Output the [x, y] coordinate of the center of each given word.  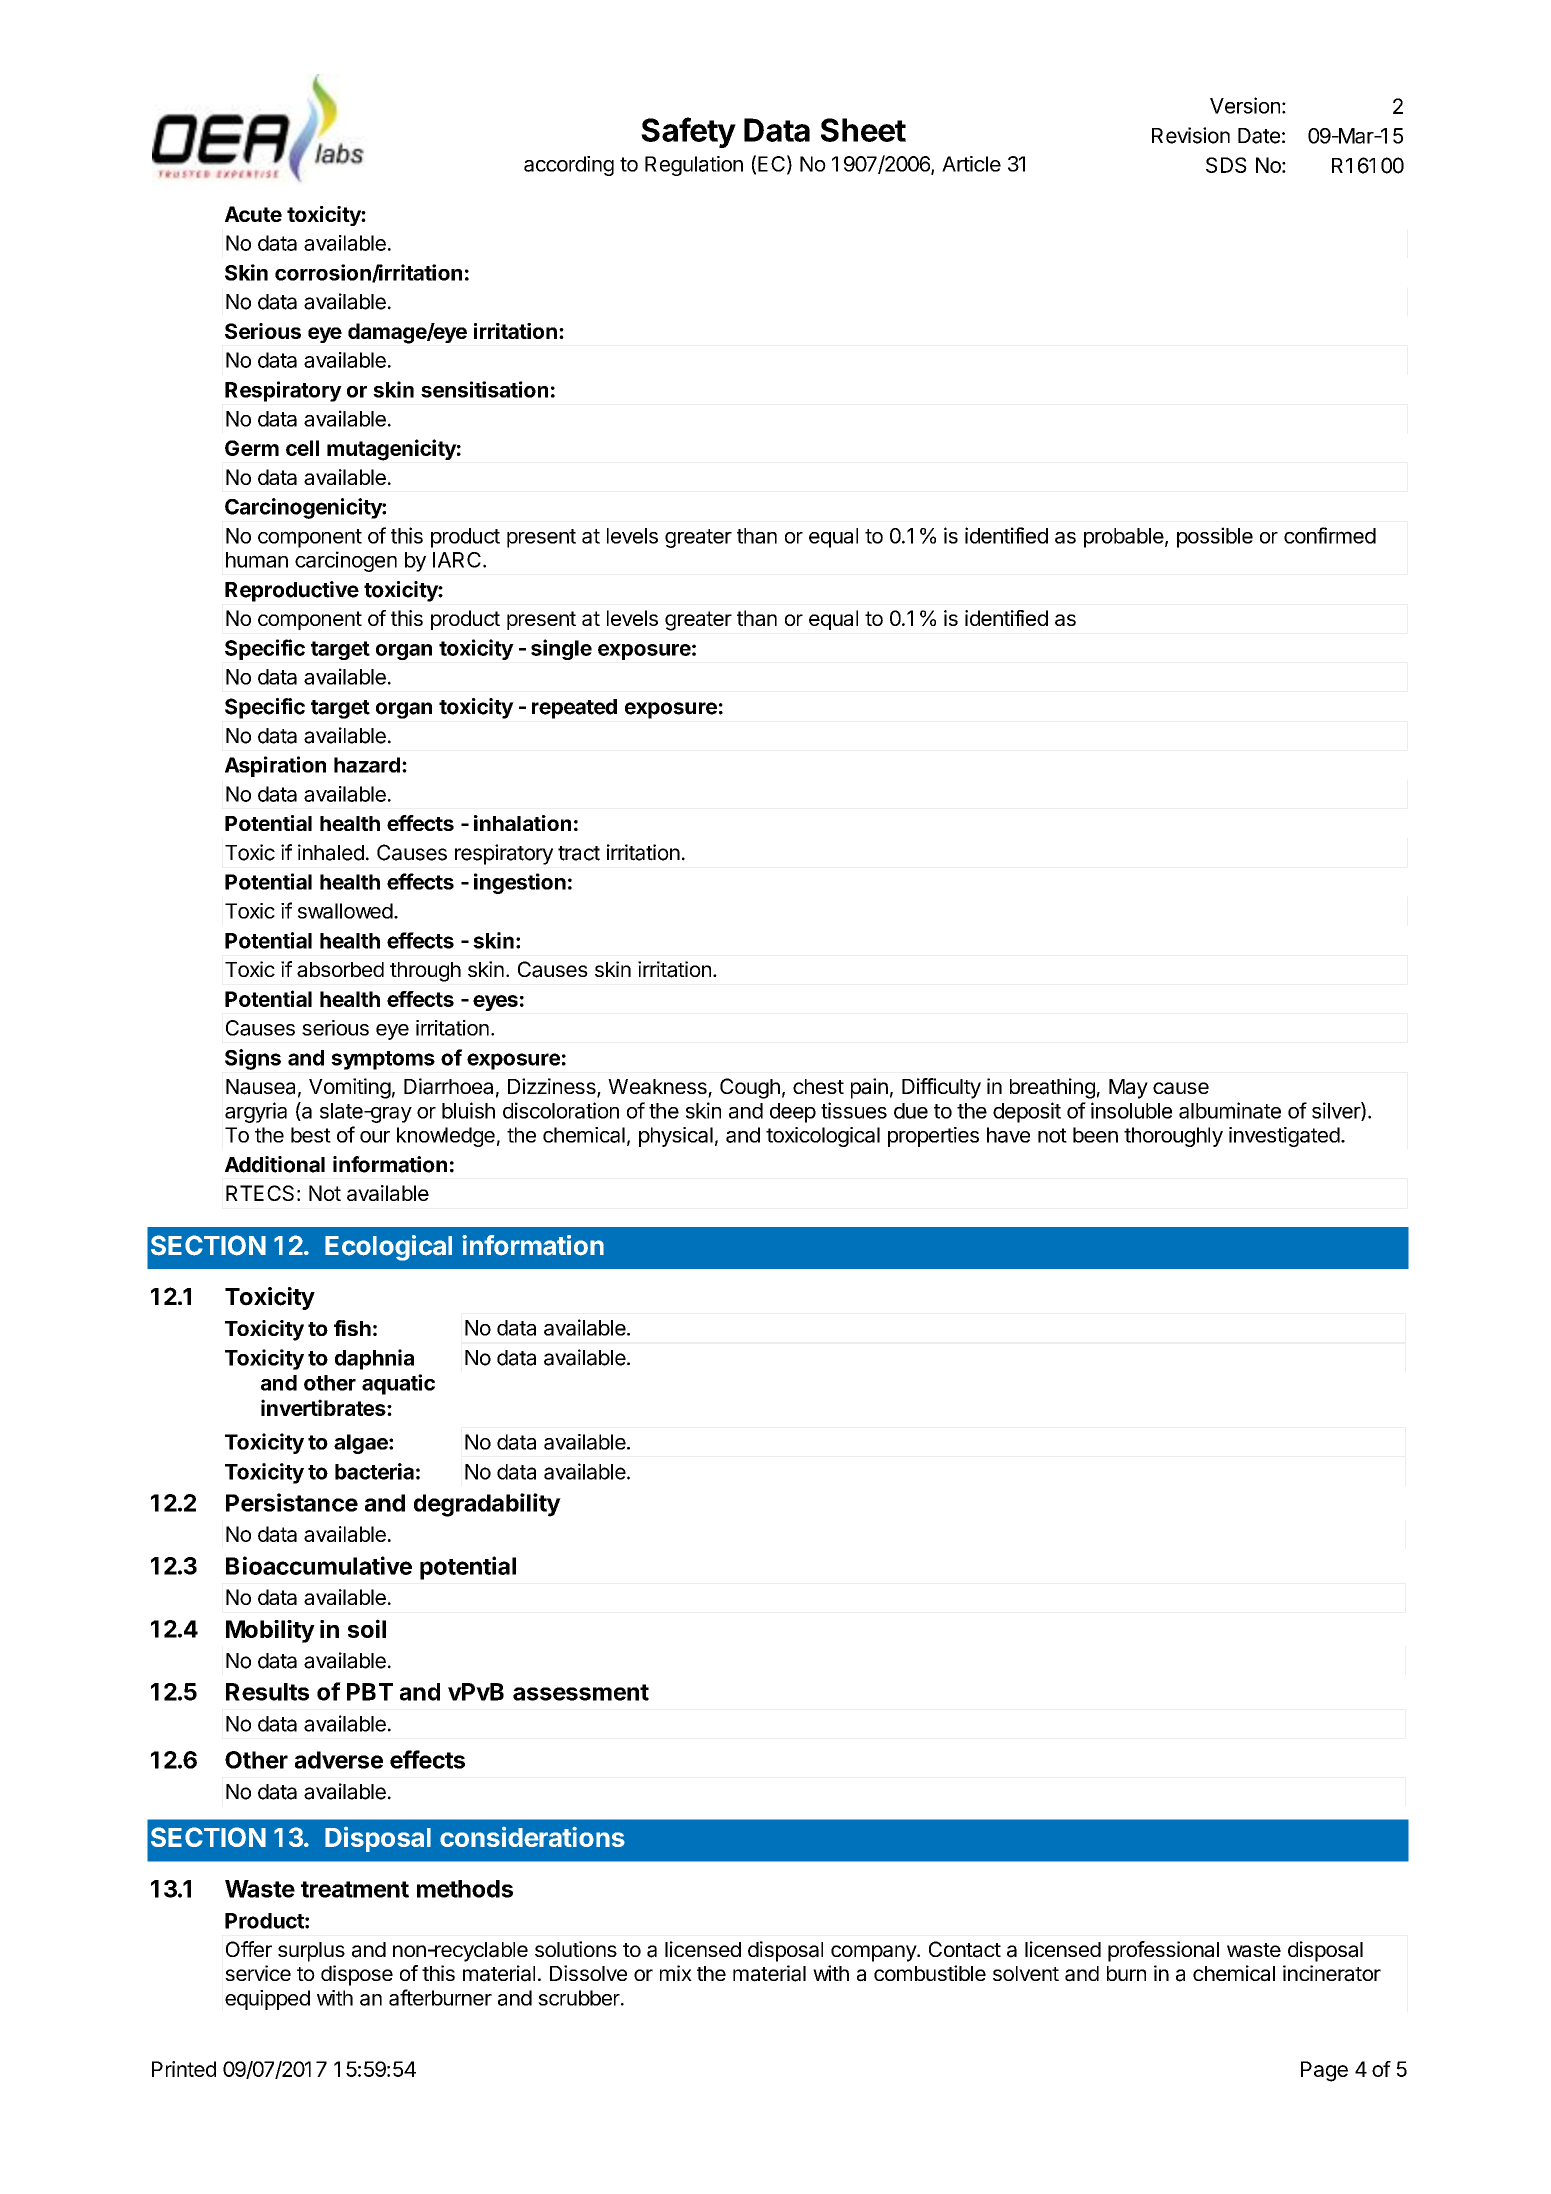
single [561, 649]
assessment [581, 1692]
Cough [750, 1088]
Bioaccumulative [319, 1565]
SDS [1226, 165]
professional [1163, 1951]
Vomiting [350, 1088]
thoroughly [1173, 1137]
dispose [357, 1975]
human [257, 560]
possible [1215, 537]
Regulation [694, 166]
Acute [253, 214]
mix [676, 1973]
